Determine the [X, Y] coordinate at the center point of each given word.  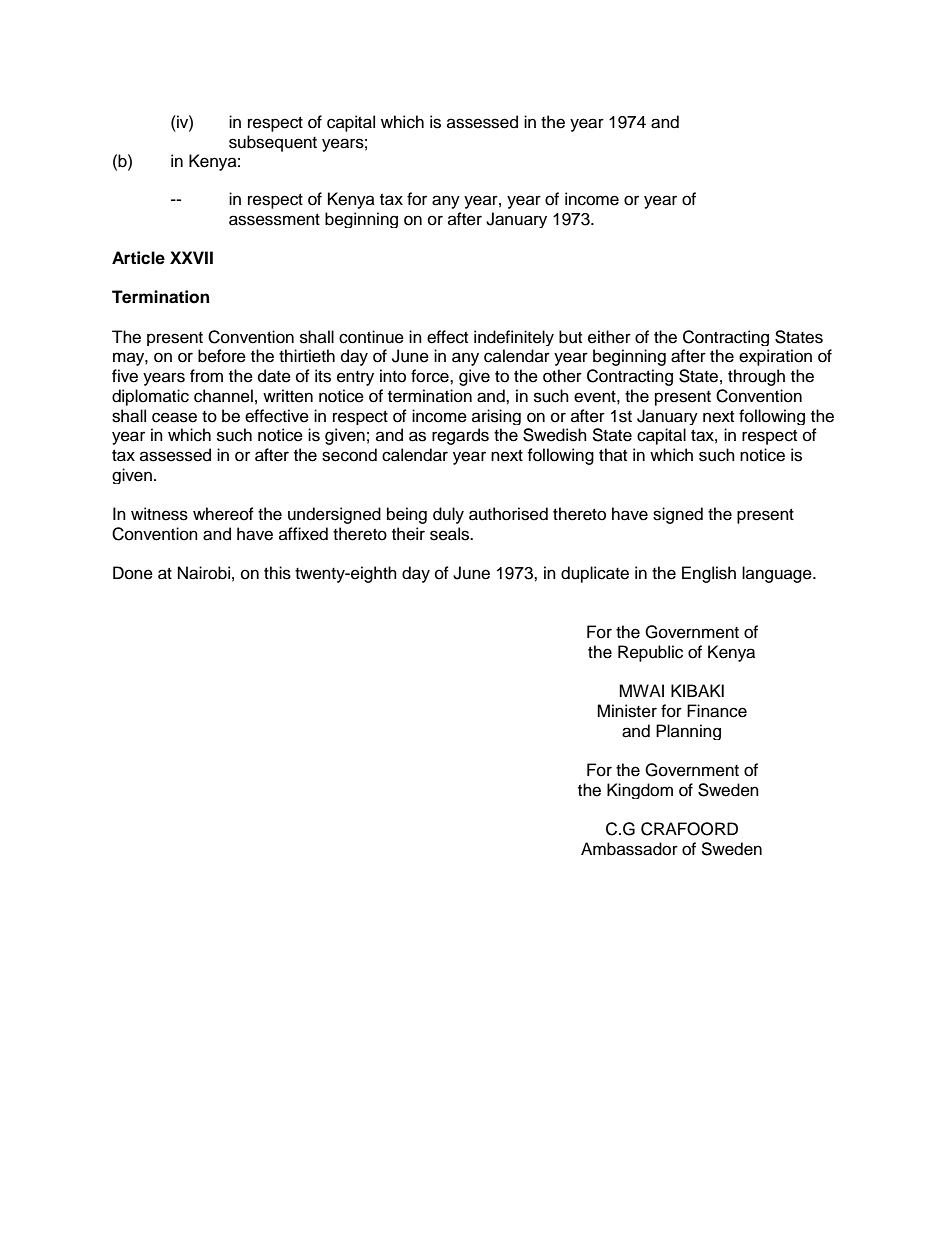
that [613, 454]
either [609, 337]
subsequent [273, 143]
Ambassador [629, 849]
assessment [274, 220]
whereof [223, 514]
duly [448, 515]
